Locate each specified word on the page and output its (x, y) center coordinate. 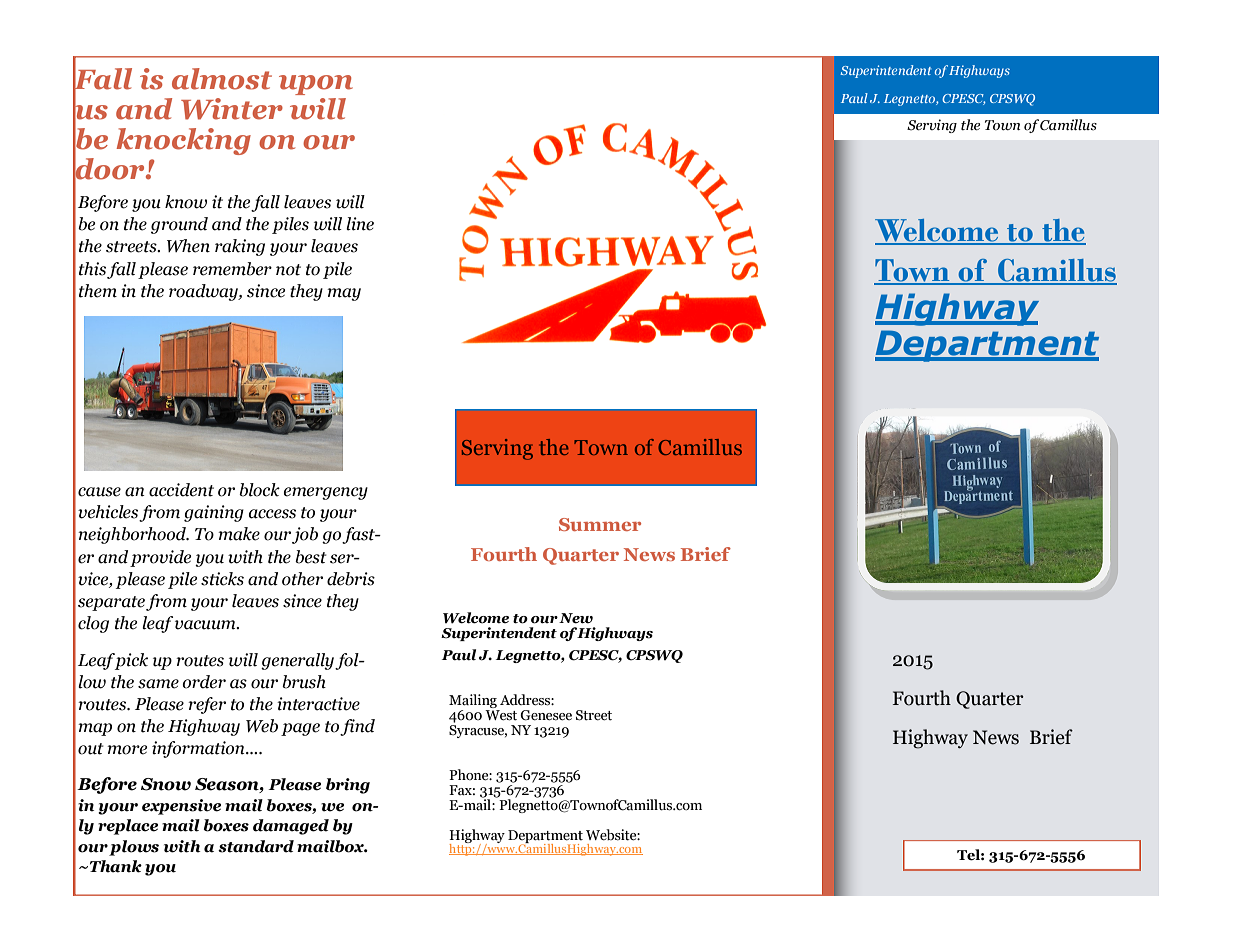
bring (348, 786)
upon (316, 85)
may (344, 294)
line (360, 224)
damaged (291, 827)
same (158, 684)
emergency (326, 493)
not (288, 270)
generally (298, 661)
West (501, 715)
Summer (600, 524)
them (98, 291)
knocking (183, 141)
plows (134, 848)
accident (181, 490)
